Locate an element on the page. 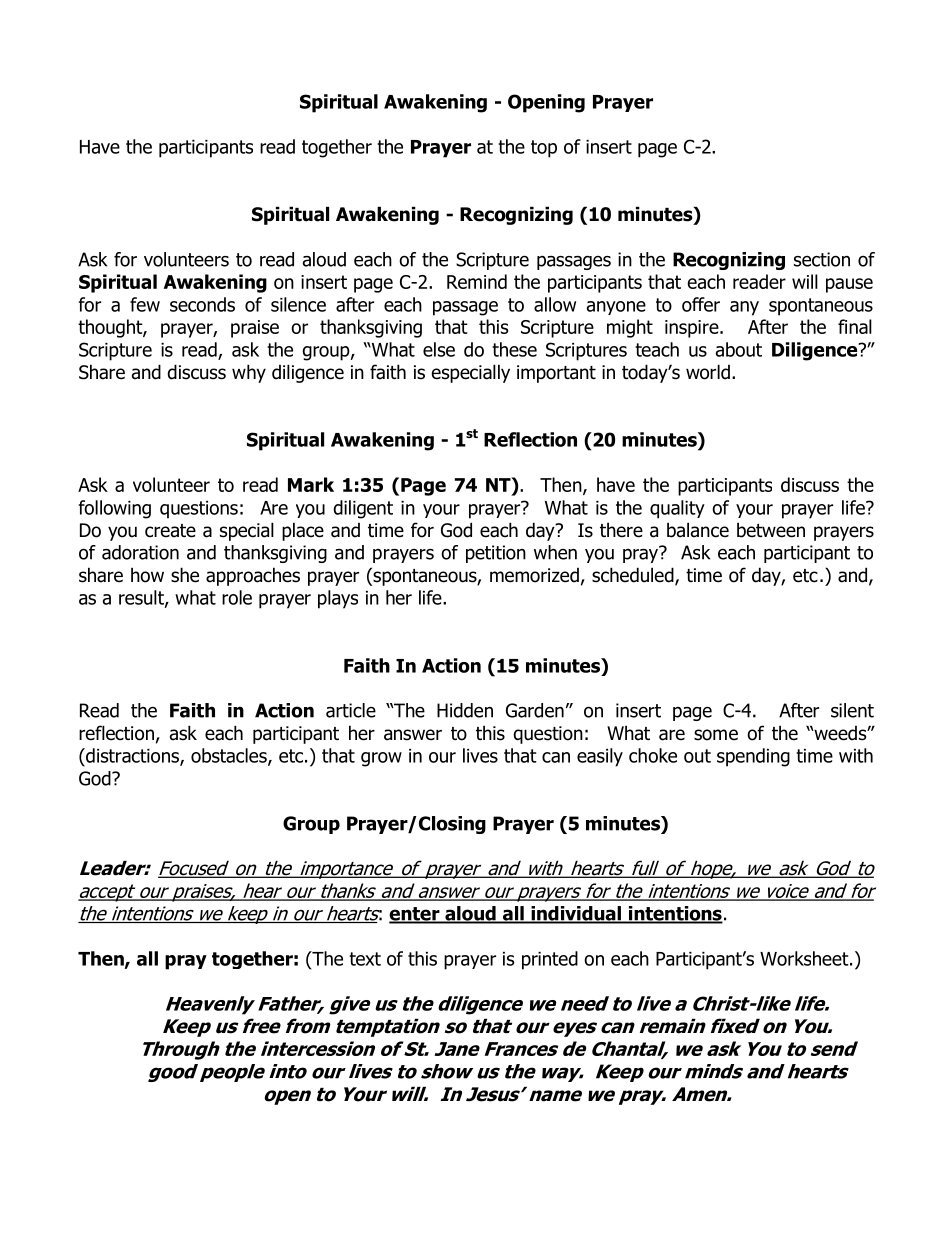  create is located at coordinates (170, 531).
